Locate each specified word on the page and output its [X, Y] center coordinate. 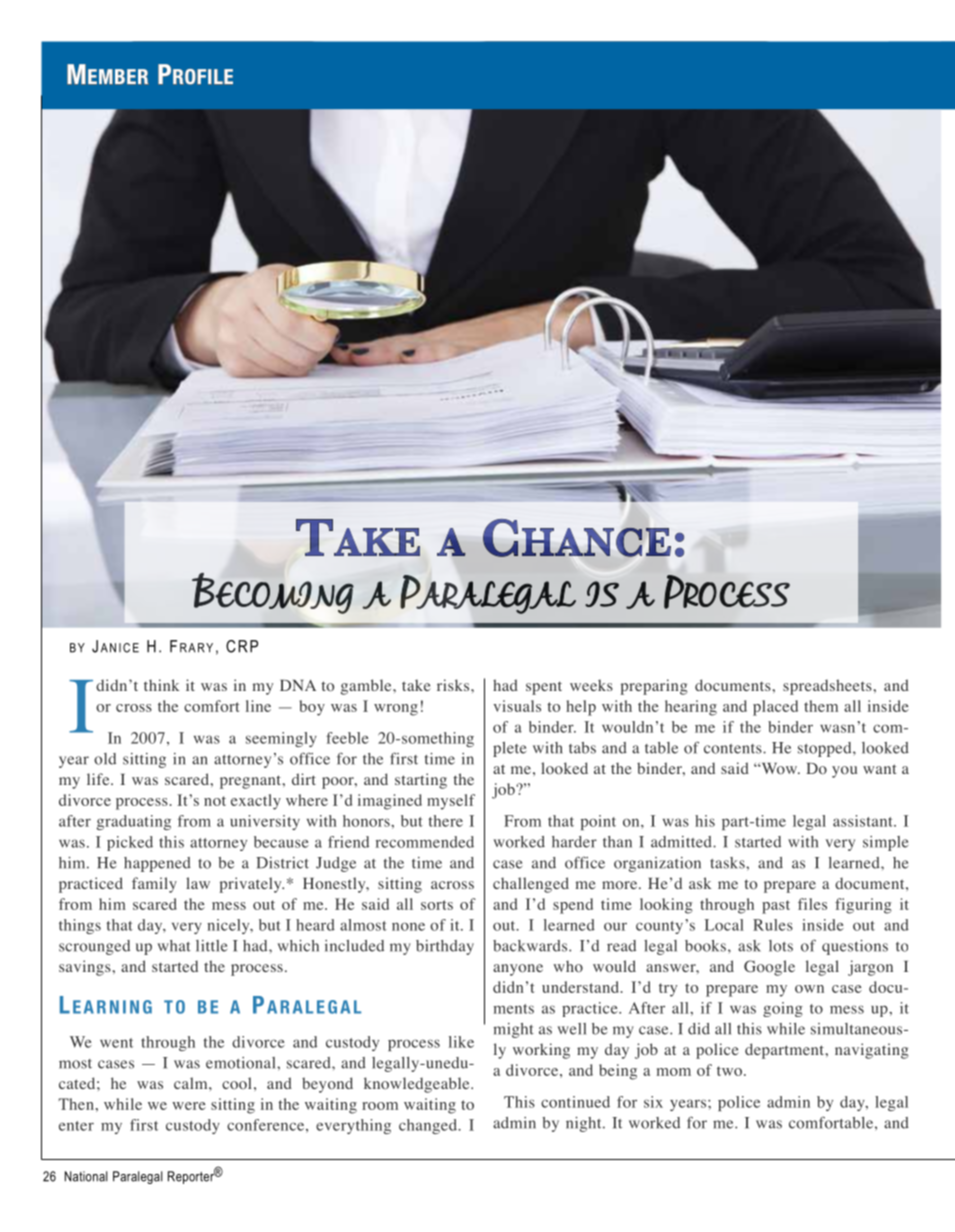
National [86, 1176]
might [513, 1030]
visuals [517, 706]
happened [157, 864]
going [783, 1009]
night [585, 1124]
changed [429, 1126]
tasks [728, 863]
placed [775, 708]
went [116, 1043]
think [161, 685]
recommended [425, 842]
